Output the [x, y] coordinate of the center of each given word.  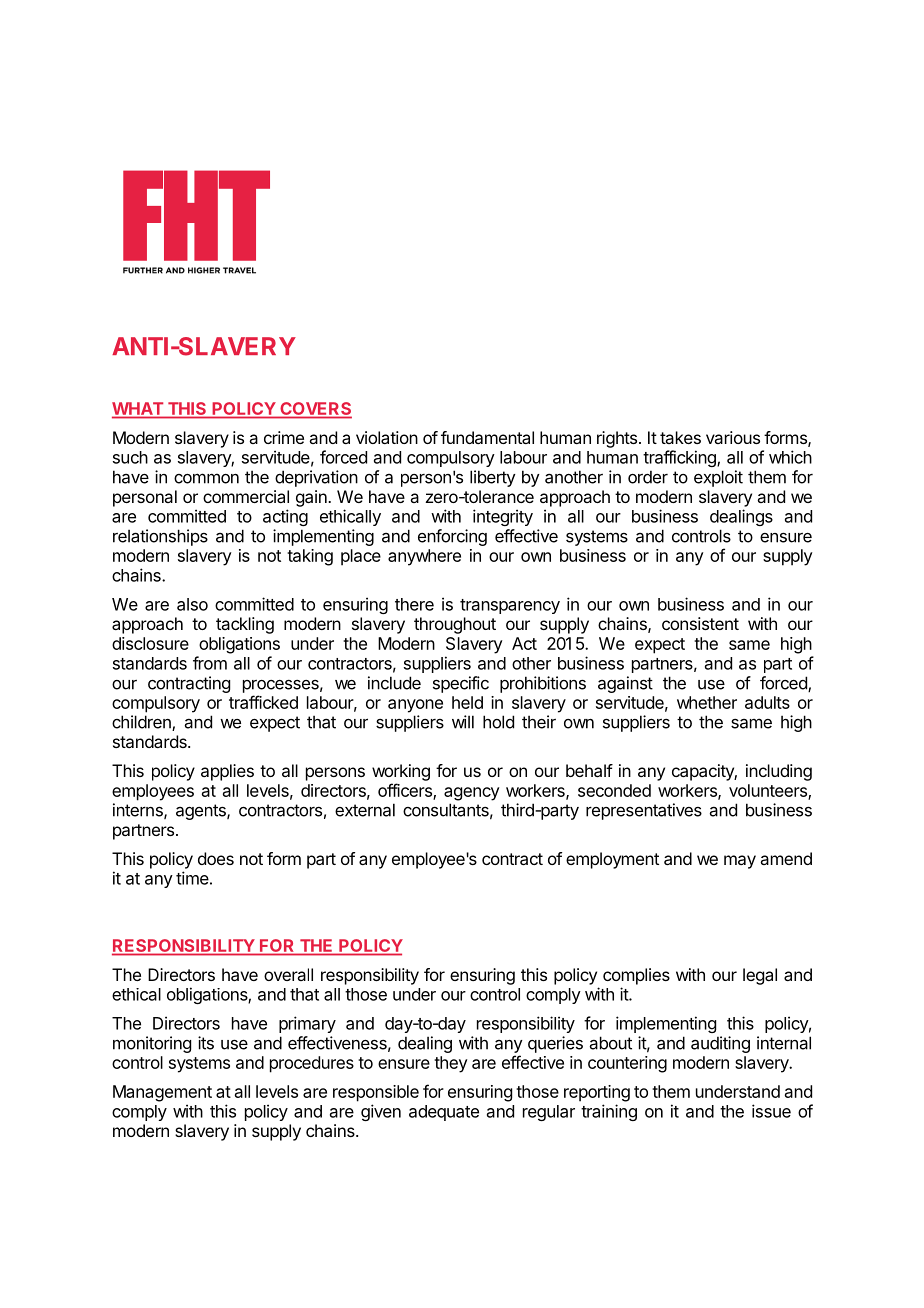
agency [472, 794]
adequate [444, 1113]
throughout [455, 625]
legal [760, 976]
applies [227, 772]
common [206, 478]
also [192, 604]
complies [636, 976]
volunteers [769, 791]
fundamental [487, 437]
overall [288, 974]
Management [162, 1093]
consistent [700, 623]
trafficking [680, 458]
